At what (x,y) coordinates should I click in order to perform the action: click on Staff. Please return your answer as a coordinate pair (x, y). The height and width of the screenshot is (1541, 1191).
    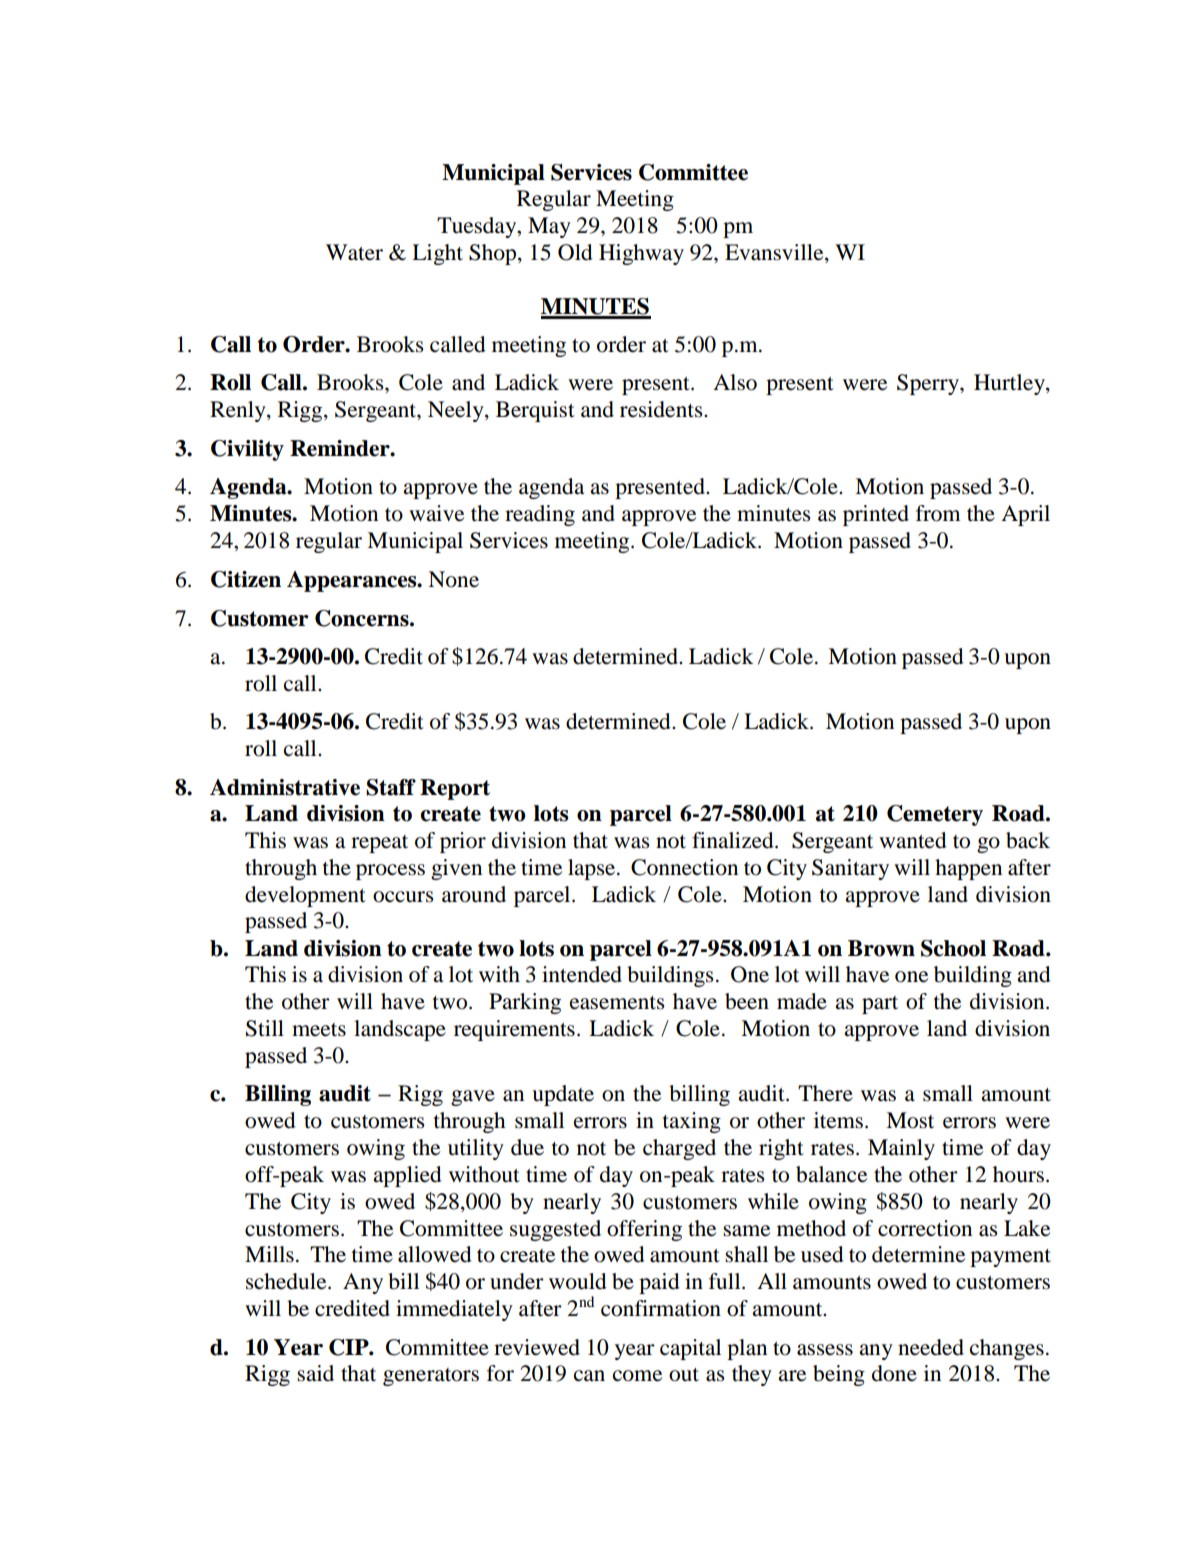
    Looking at the image, I should click on (391, 787).
